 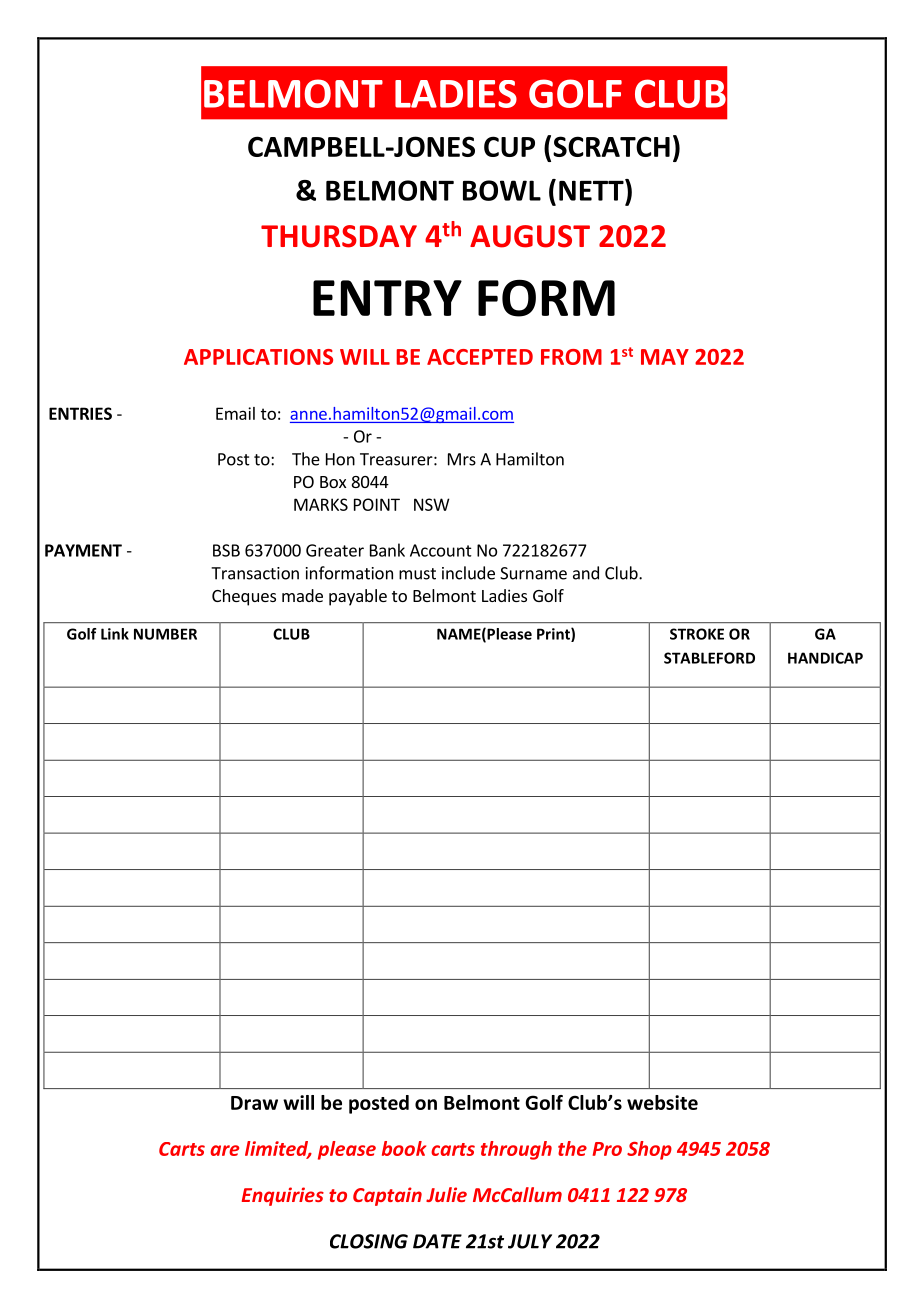 What do you see at coordinates (697, 634) in the screenshot?
I see `STROKE` at bounding box center [697, 634].
